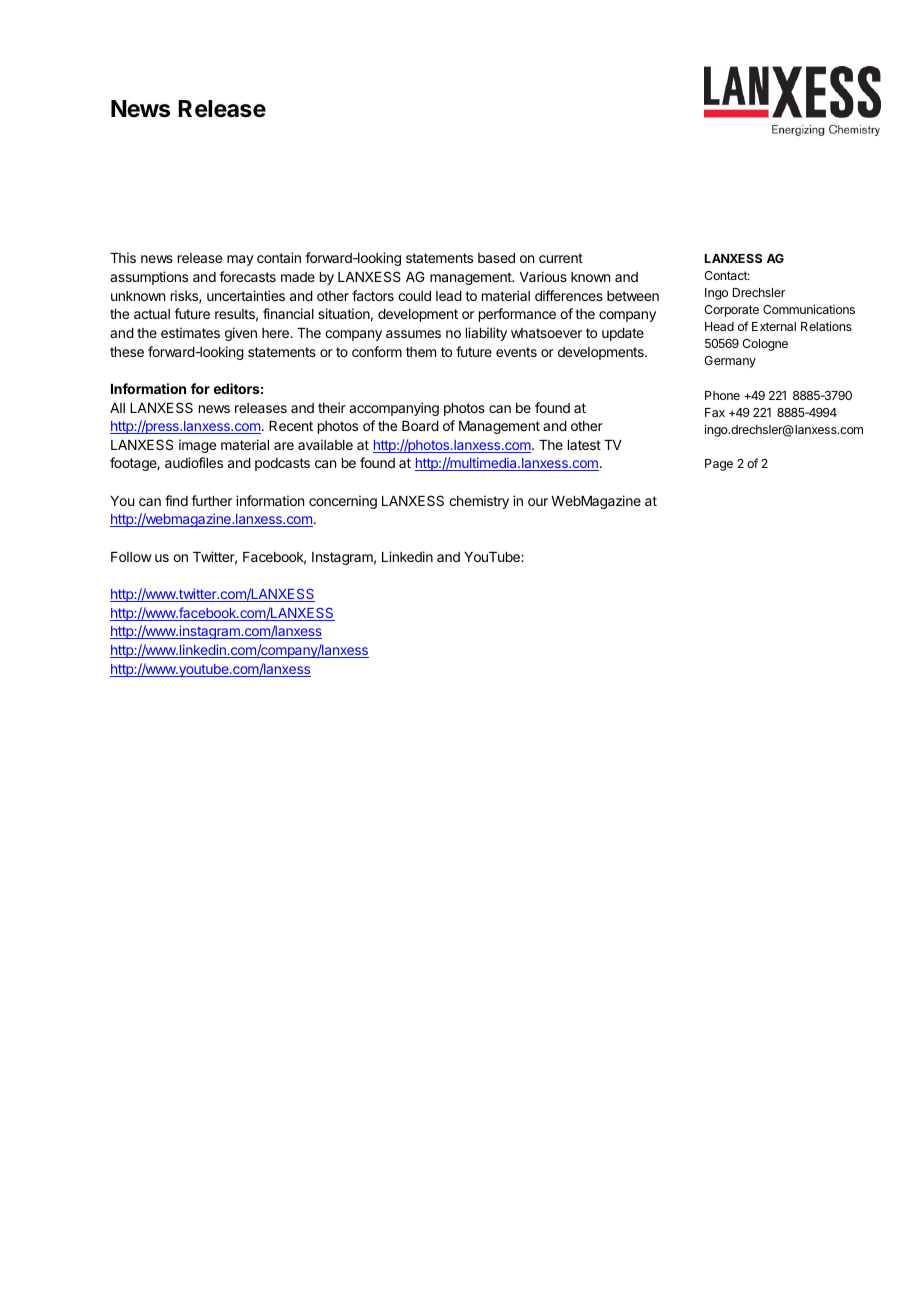  Describe the element at coordinates (538, 502) in the screenshot. I see `our` at that location.
